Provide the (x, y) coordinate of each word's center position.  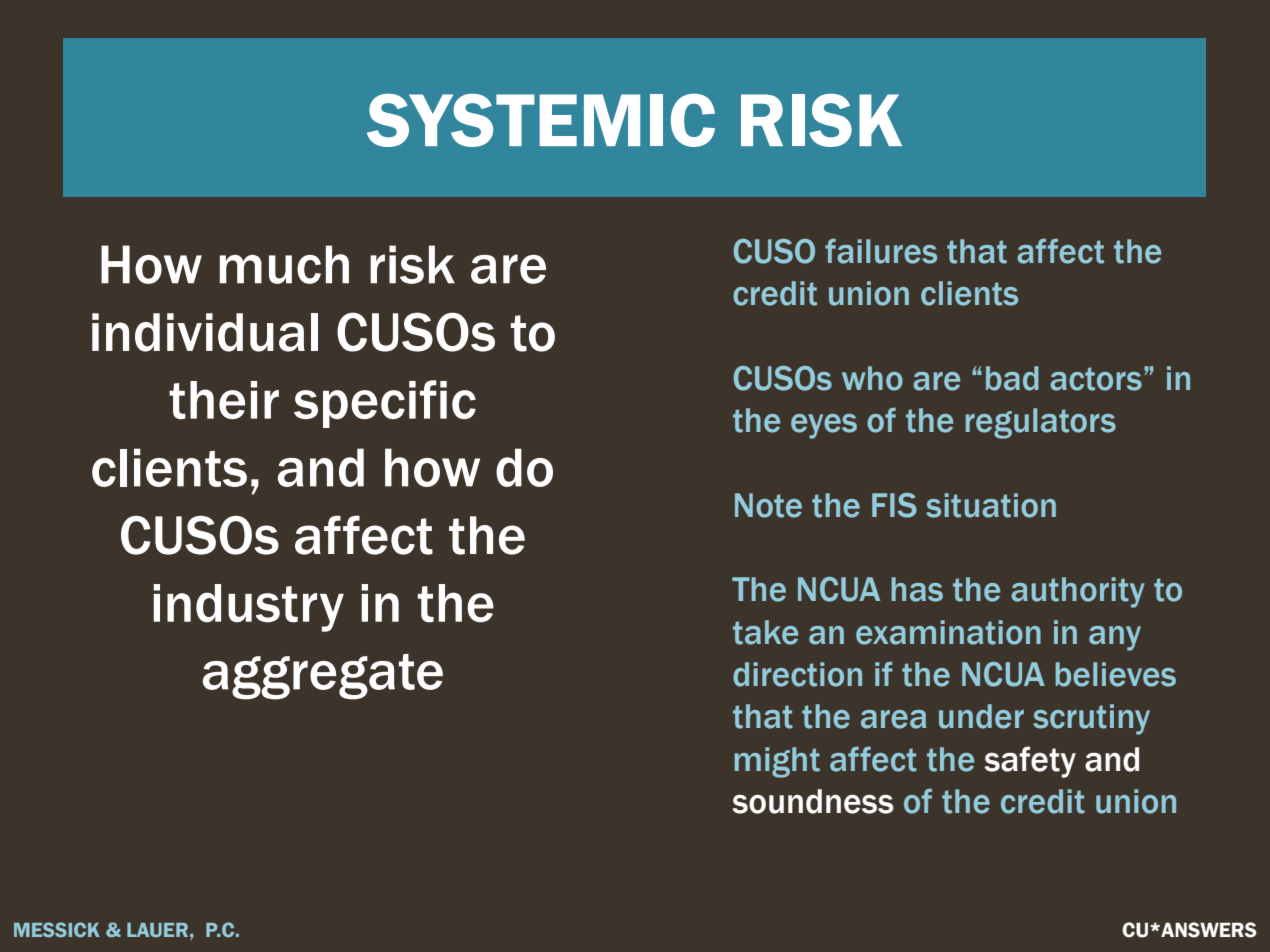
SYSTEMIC (541, 120)
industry (249, 608)
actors (1096, 379)
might (777, 762)
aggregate (323, 677)
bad (1012, 378)
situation (991, 505)
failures (881, 251)
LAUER (157, 930)
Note (768, 505)
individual (205, 332)
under (981, 716)
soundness (813, 801)
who (872, 378)
